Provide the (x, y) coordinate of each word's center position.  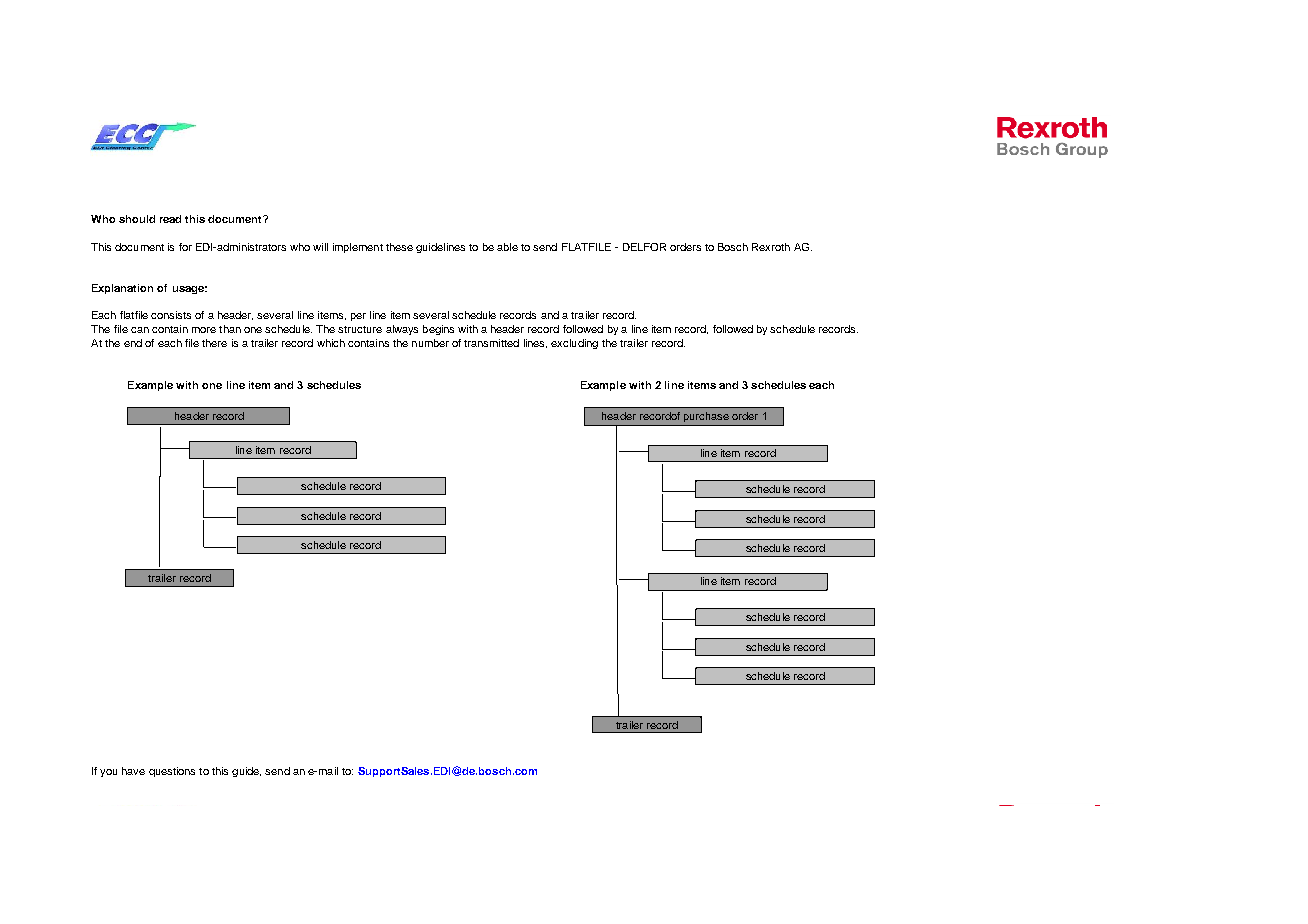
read (170, 219)
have (133, 771)
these (399, 247)
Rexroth (771, 247)
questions (172, 772)
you (108, 773)
